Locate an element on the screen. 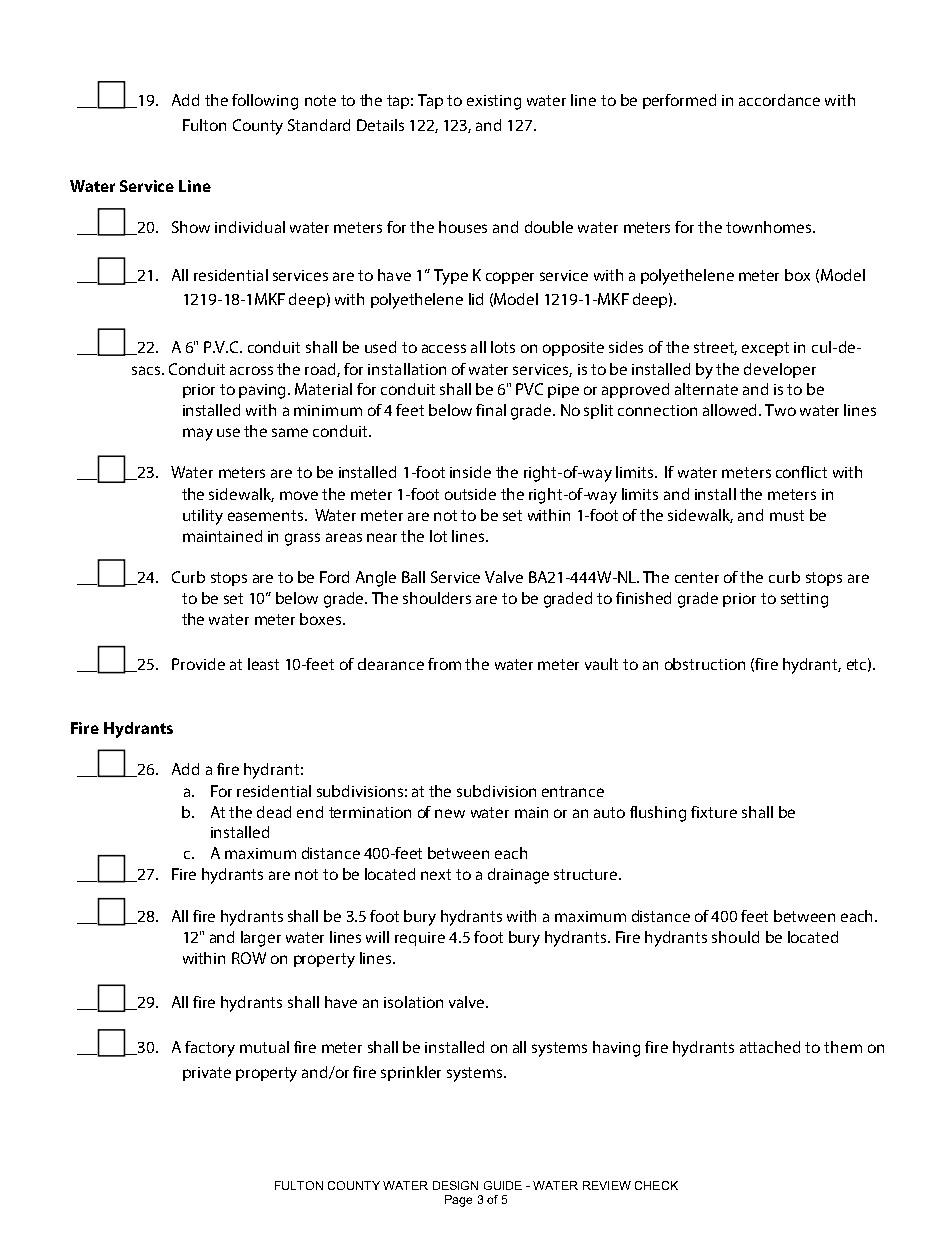  following is located at coordinates (265, 102).
